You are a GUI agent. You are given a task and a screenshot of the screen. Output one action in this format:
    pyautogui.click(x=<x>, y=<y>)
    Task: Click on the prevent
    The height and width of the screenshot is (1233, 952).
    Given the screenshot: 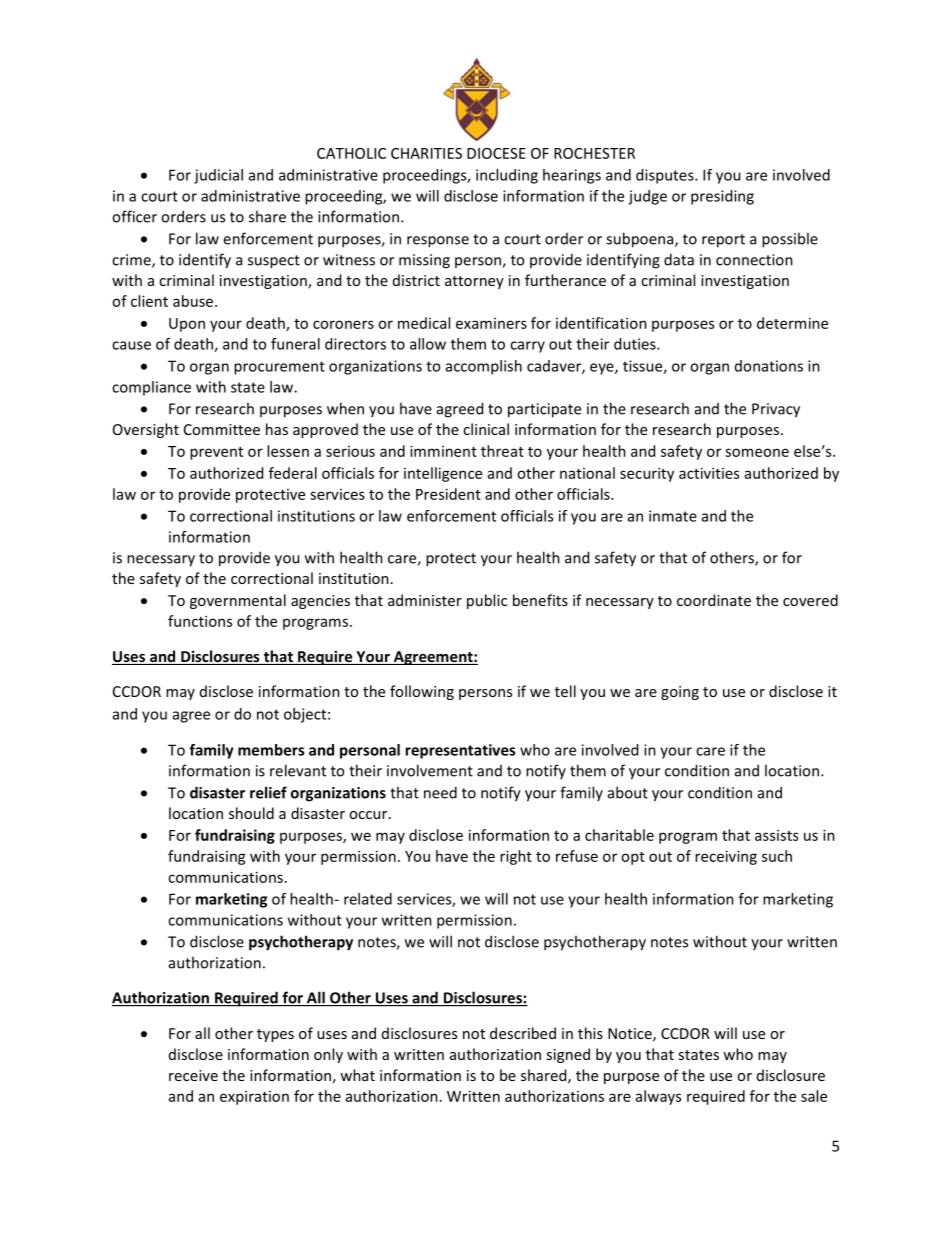 What is the action you would take?
    pyautogui.click(x=216, y=453)
